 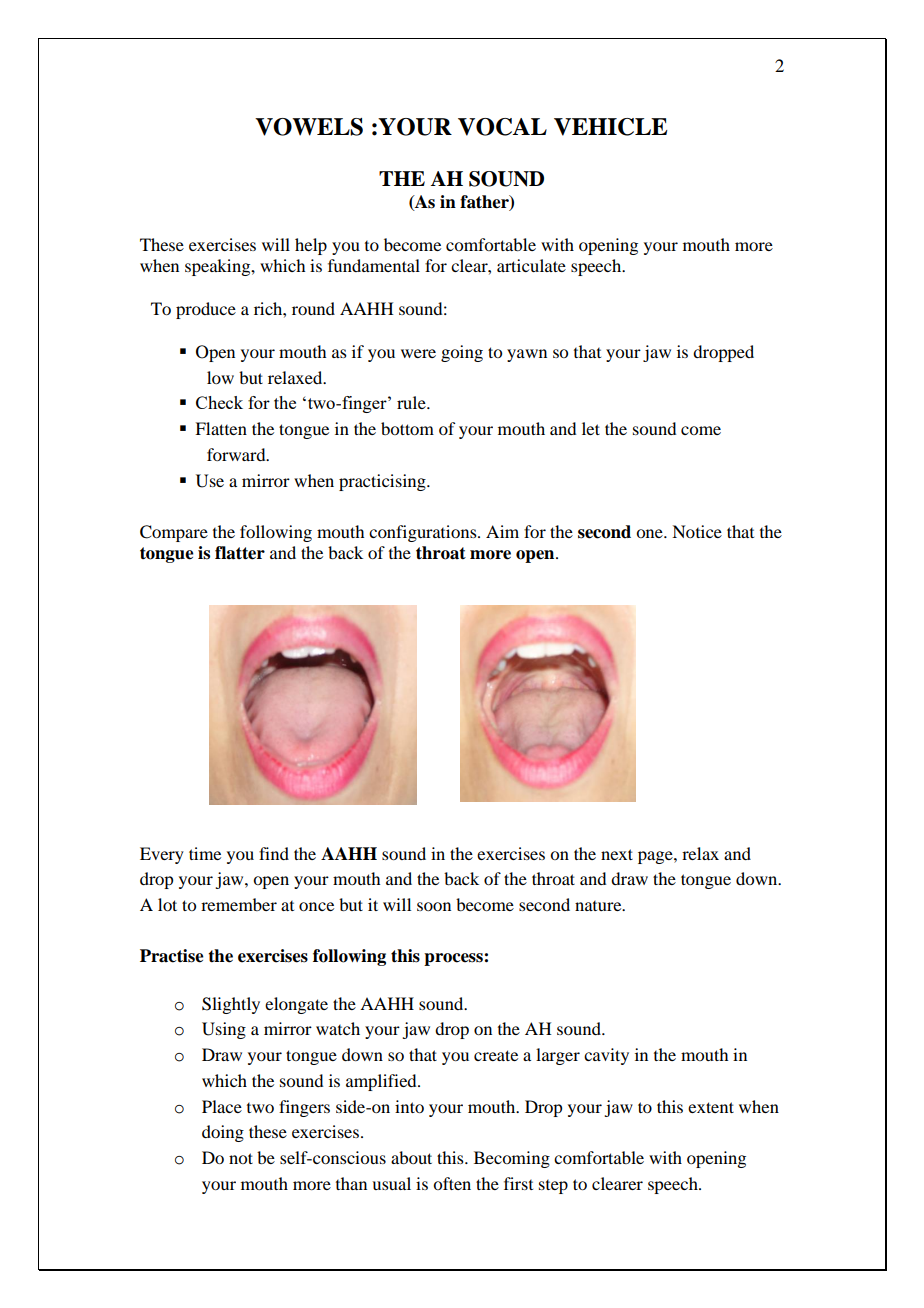 I want to click on VOWELS, so click(x=309, y=127).
